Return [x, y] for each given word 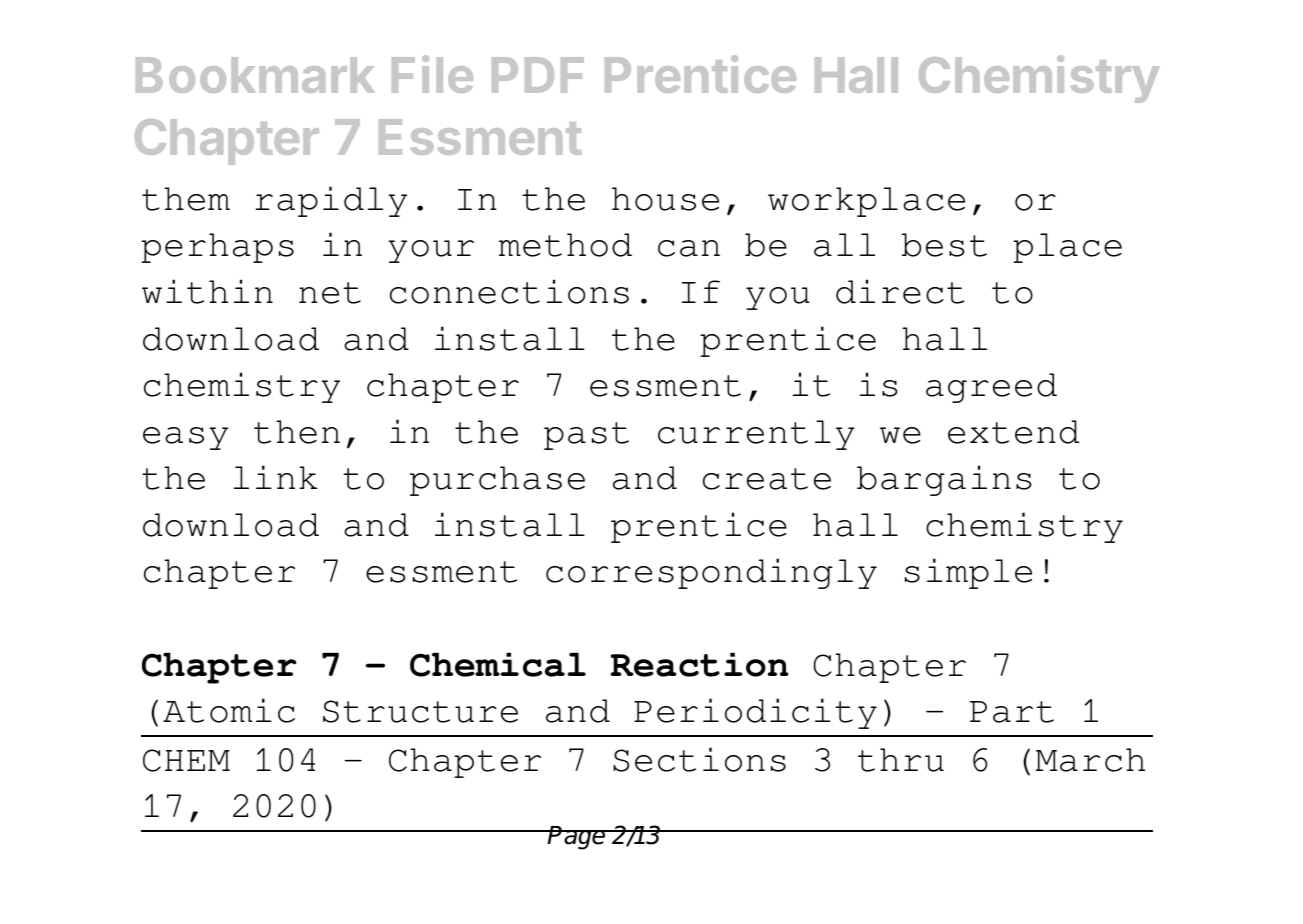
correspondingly [711, 573]
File [432, 74]
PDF [538, 75]
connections [509, 291]
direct [900, 291]
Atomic [229, 710]
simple [968, 573]
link [276, 477]
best [944, 245]
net [330, 293]
